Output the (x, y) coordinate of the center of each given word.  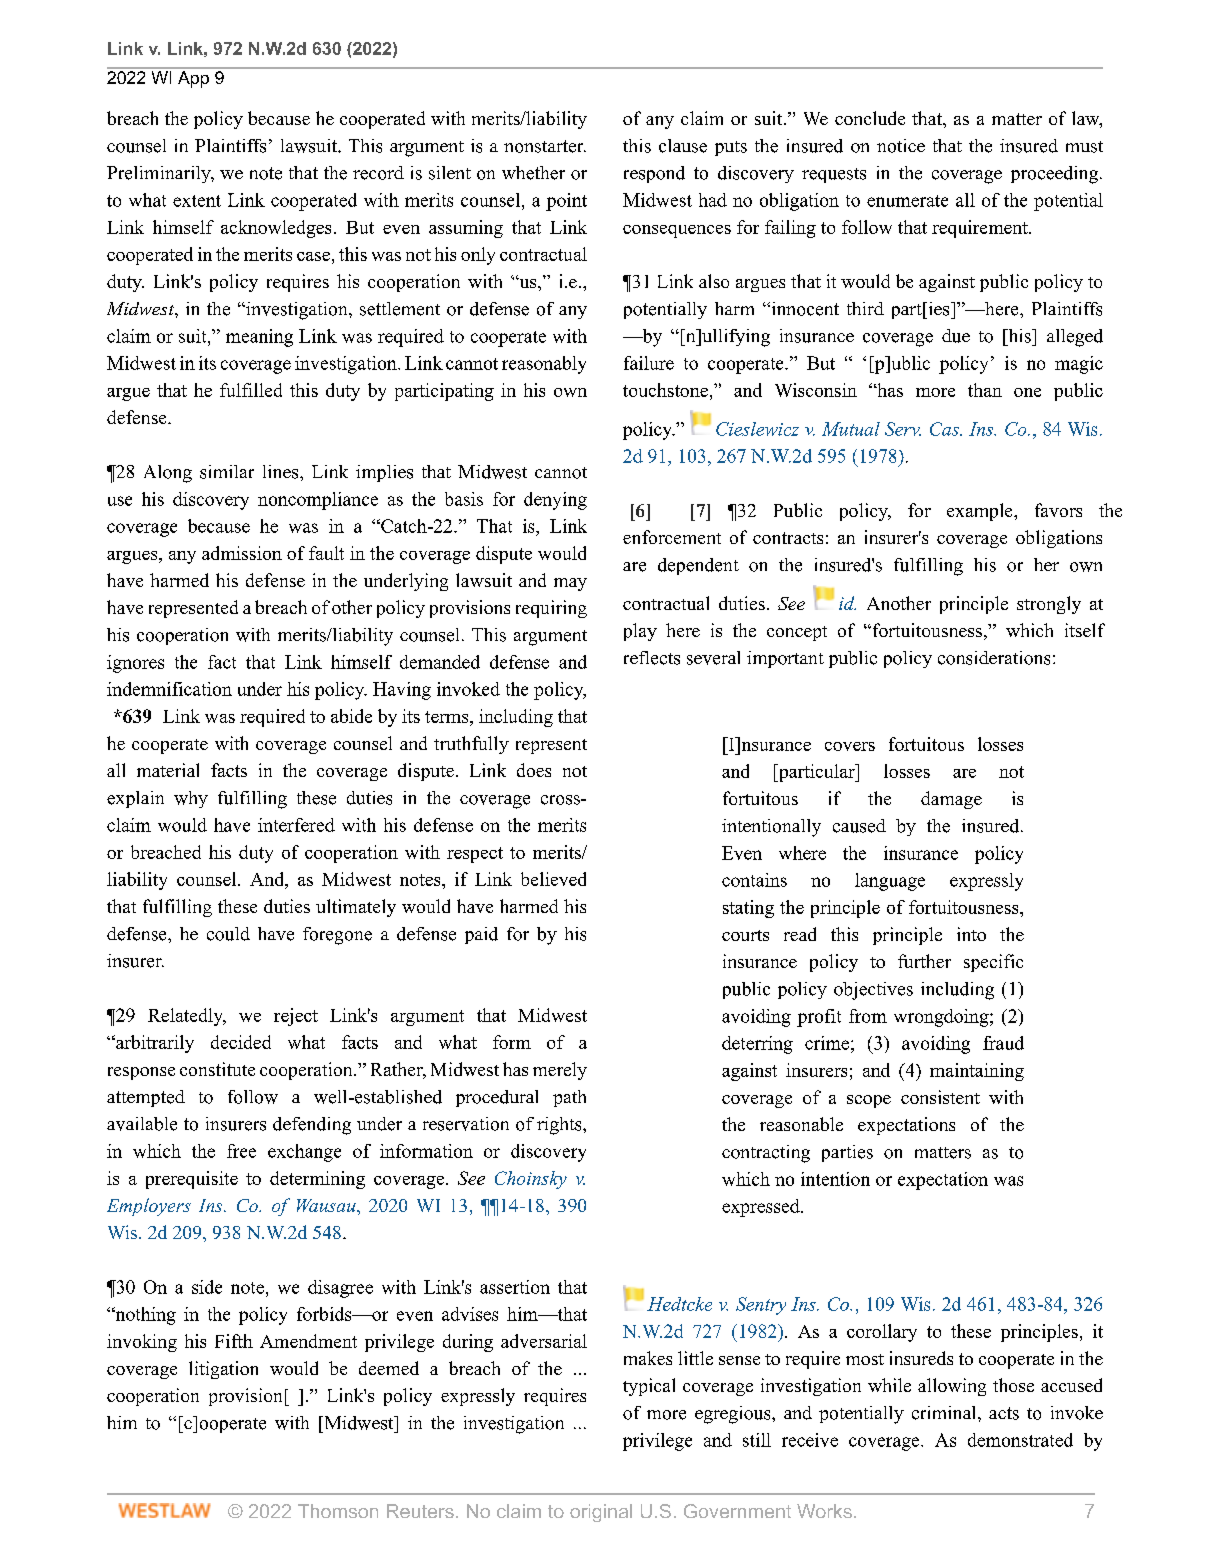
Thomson (338, 1511)
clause (683, 146)
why (191, 799)
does (534, 770)
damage (951, 800)
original (601, 1513)
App (193, 79)
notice (901, 146)
